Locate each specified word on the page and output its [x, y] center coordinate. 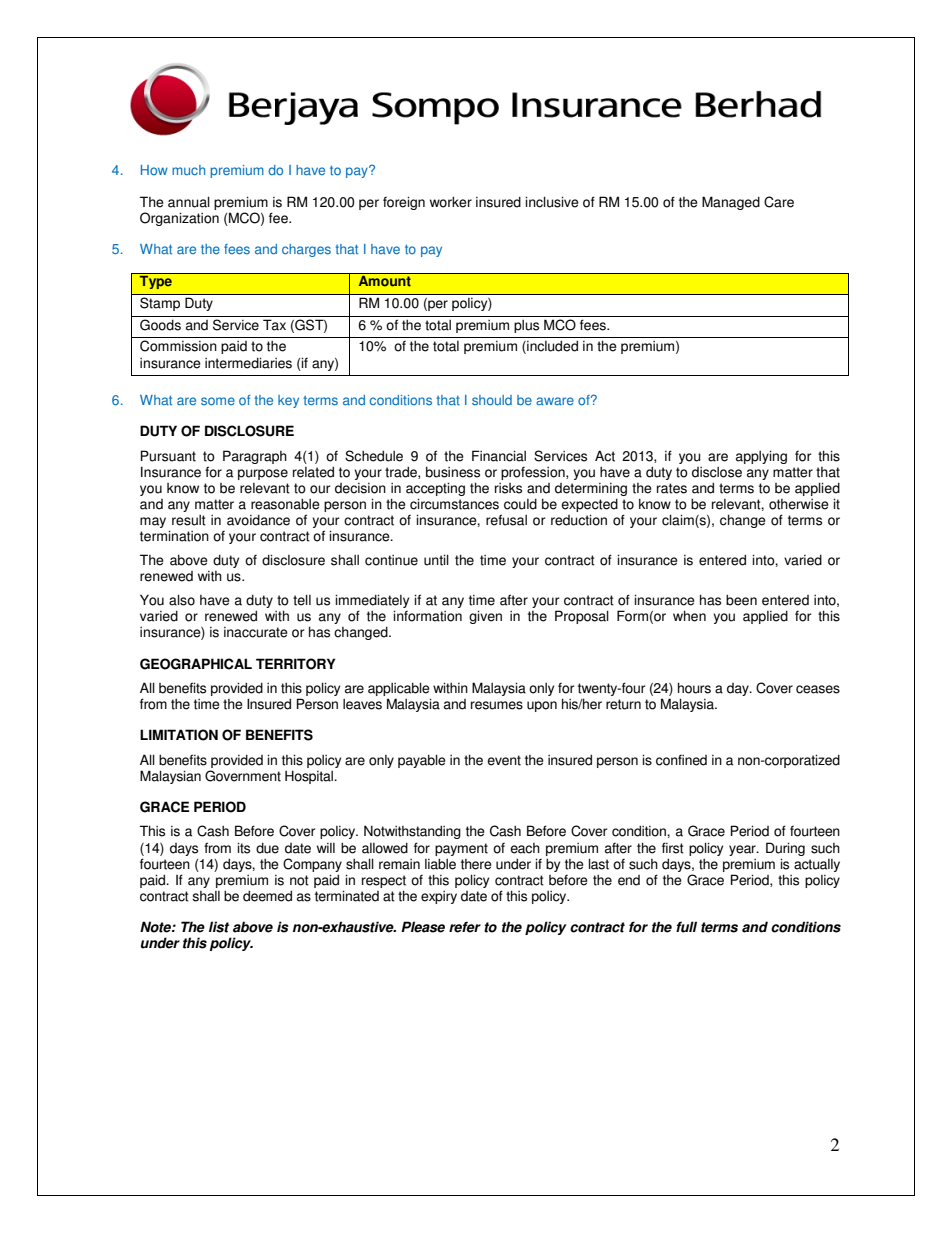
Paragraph [255, 457]
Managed [731, 203]
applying [761, 457]
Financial [499, 456]
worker [451, 202]
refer [465, 927]
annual [189, 202]
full [686, 927]
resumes [497, 705]
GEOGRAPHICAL [196, 664]
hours [694, 688]
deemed [267, 896]
